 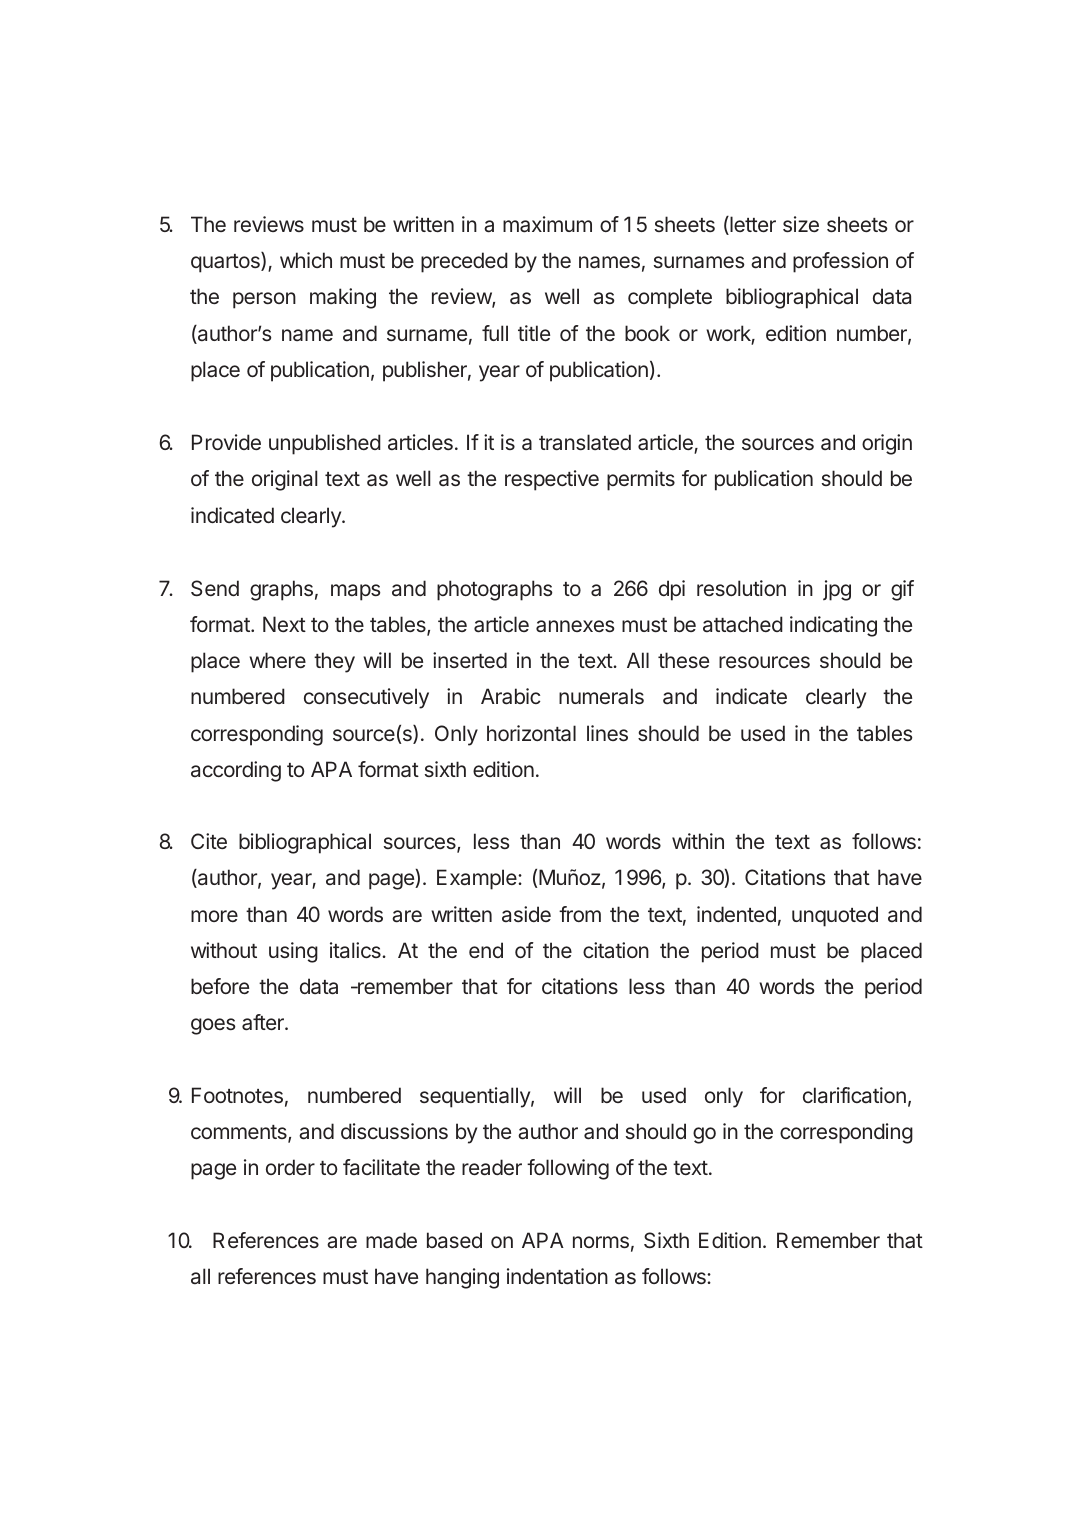 What do you see at coordinates (391, 1240) in the page?
I see `made` at bounding box center [391, 1240].
